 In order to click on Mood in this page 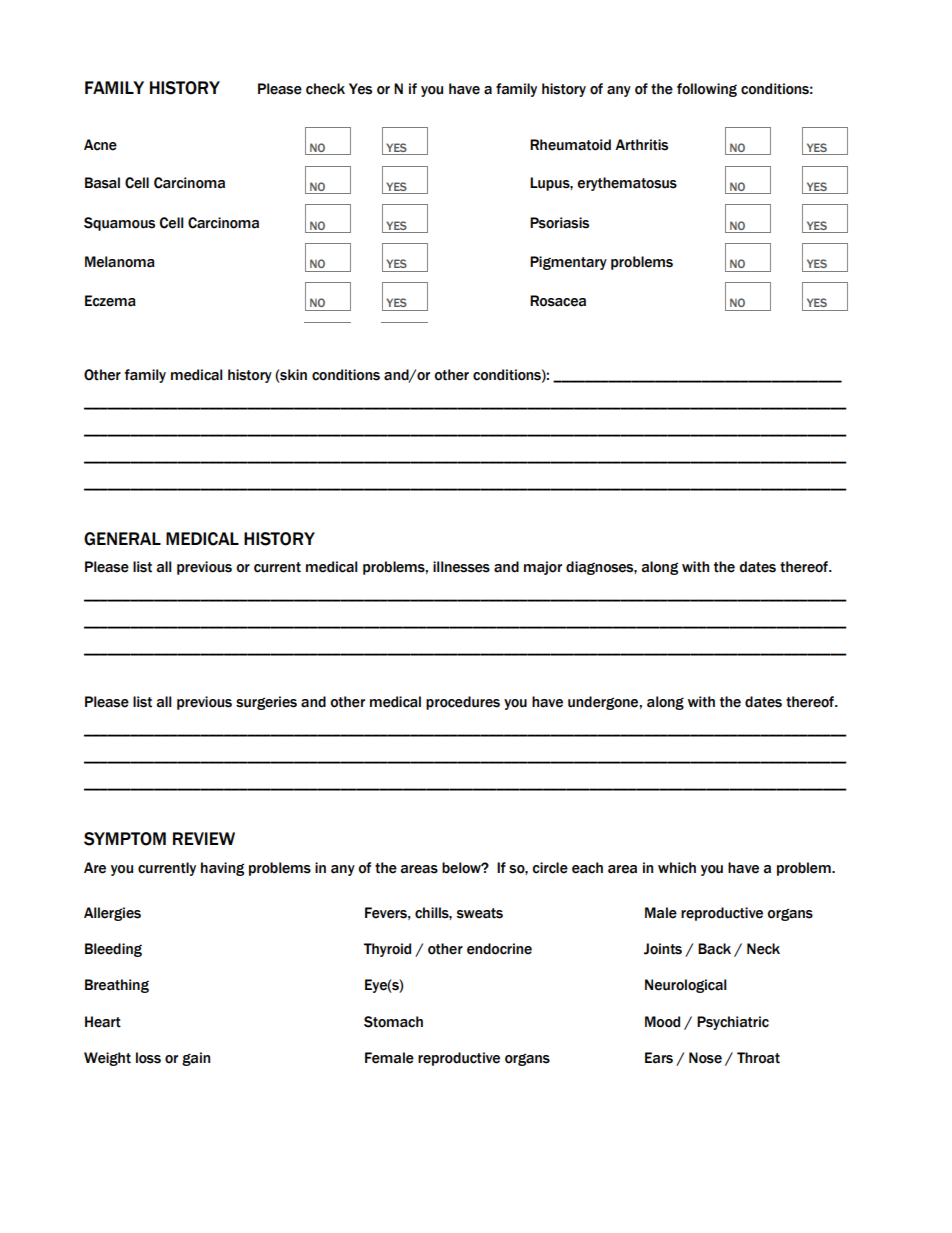, I will do `click(662, 1022)`.
